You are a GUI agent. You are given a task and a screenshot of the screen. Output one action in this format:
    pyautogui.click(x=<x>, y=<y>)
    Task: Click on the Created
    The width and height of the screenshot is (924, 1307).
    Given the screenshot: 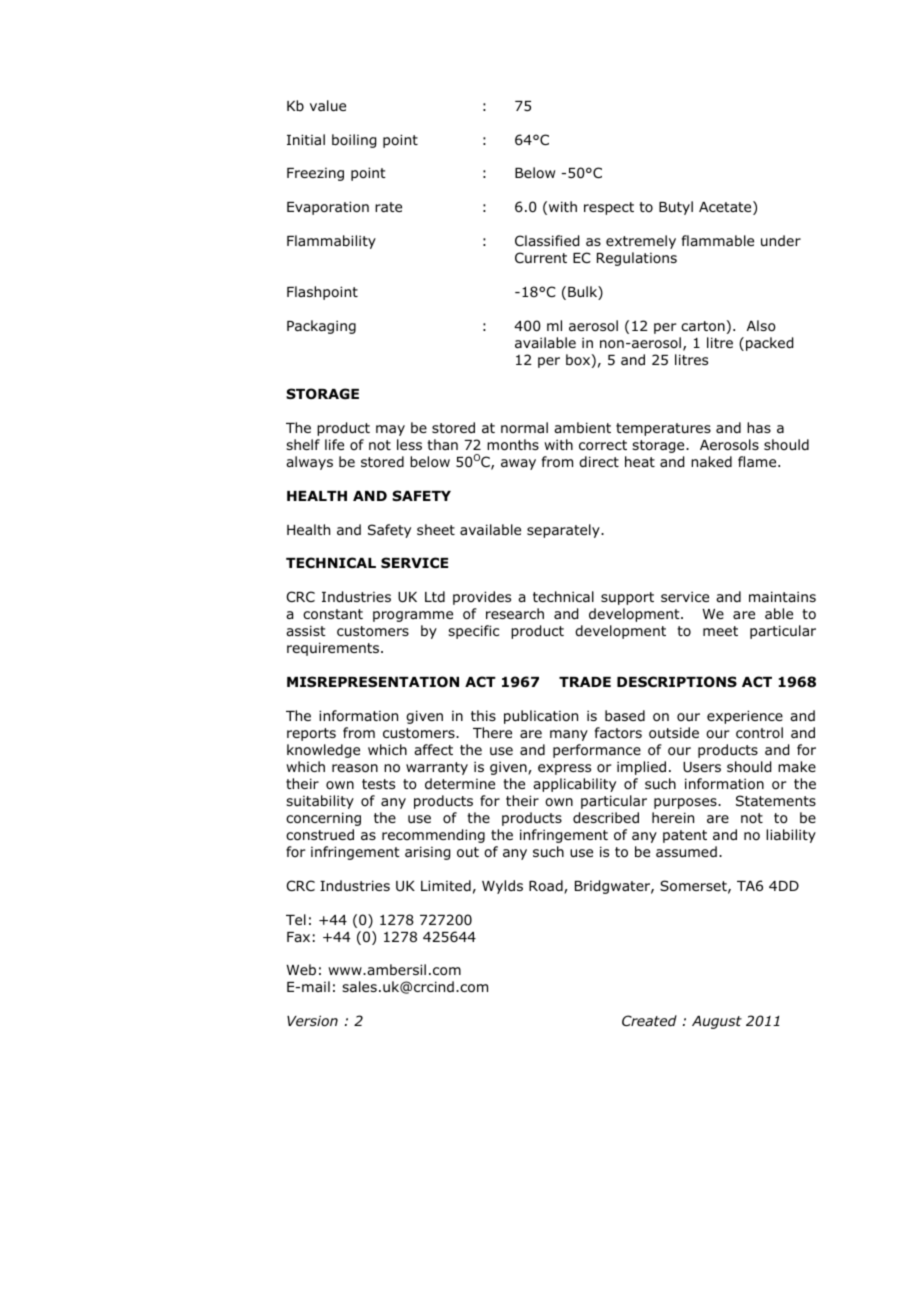 What is the action you would take?
    pyautogui.click(x=649, y=1020)
